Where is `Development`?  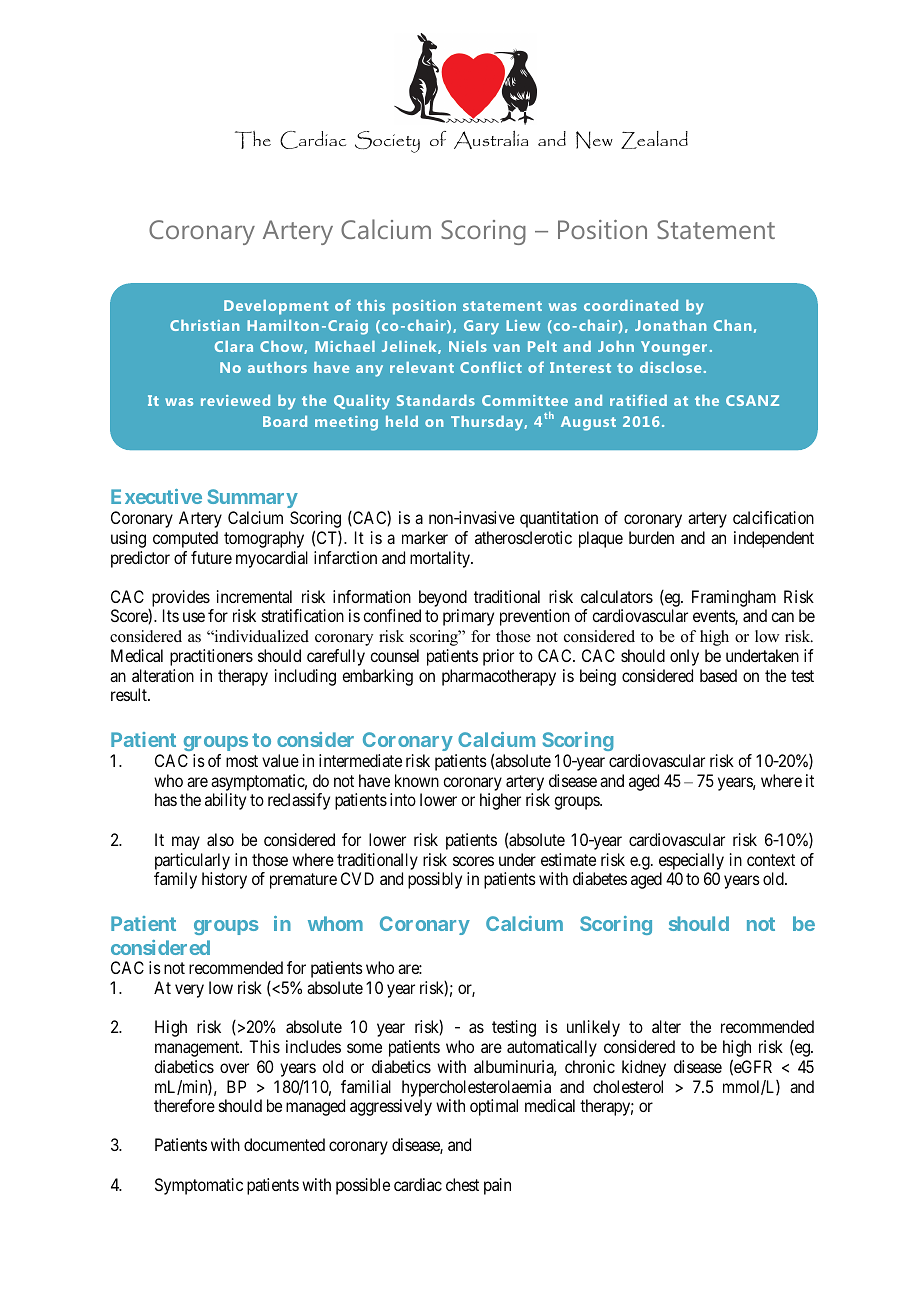 Development is located at coordinates (276, 307).
